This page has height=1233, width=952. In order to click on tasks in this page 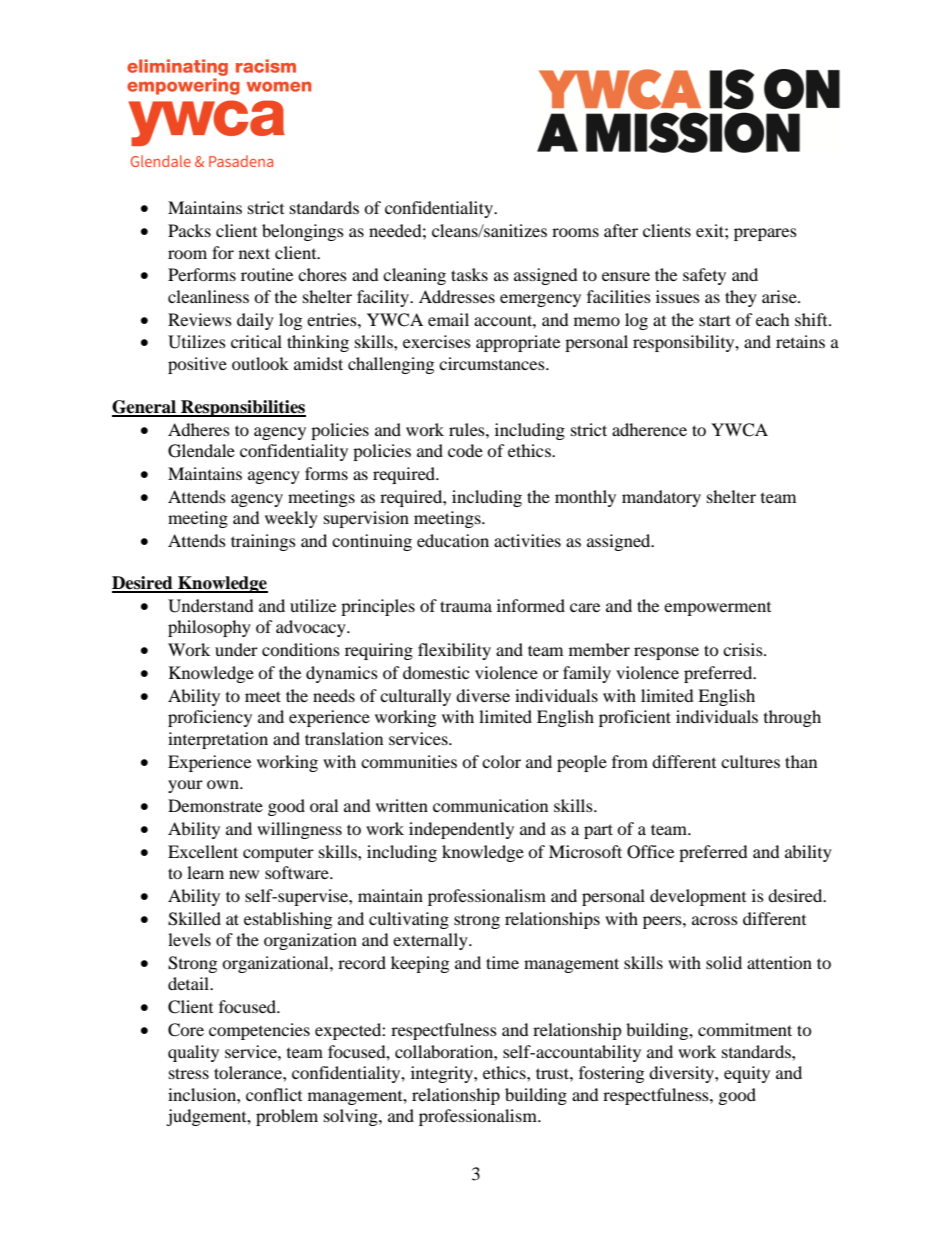, I will do `click(469, 274)`.
